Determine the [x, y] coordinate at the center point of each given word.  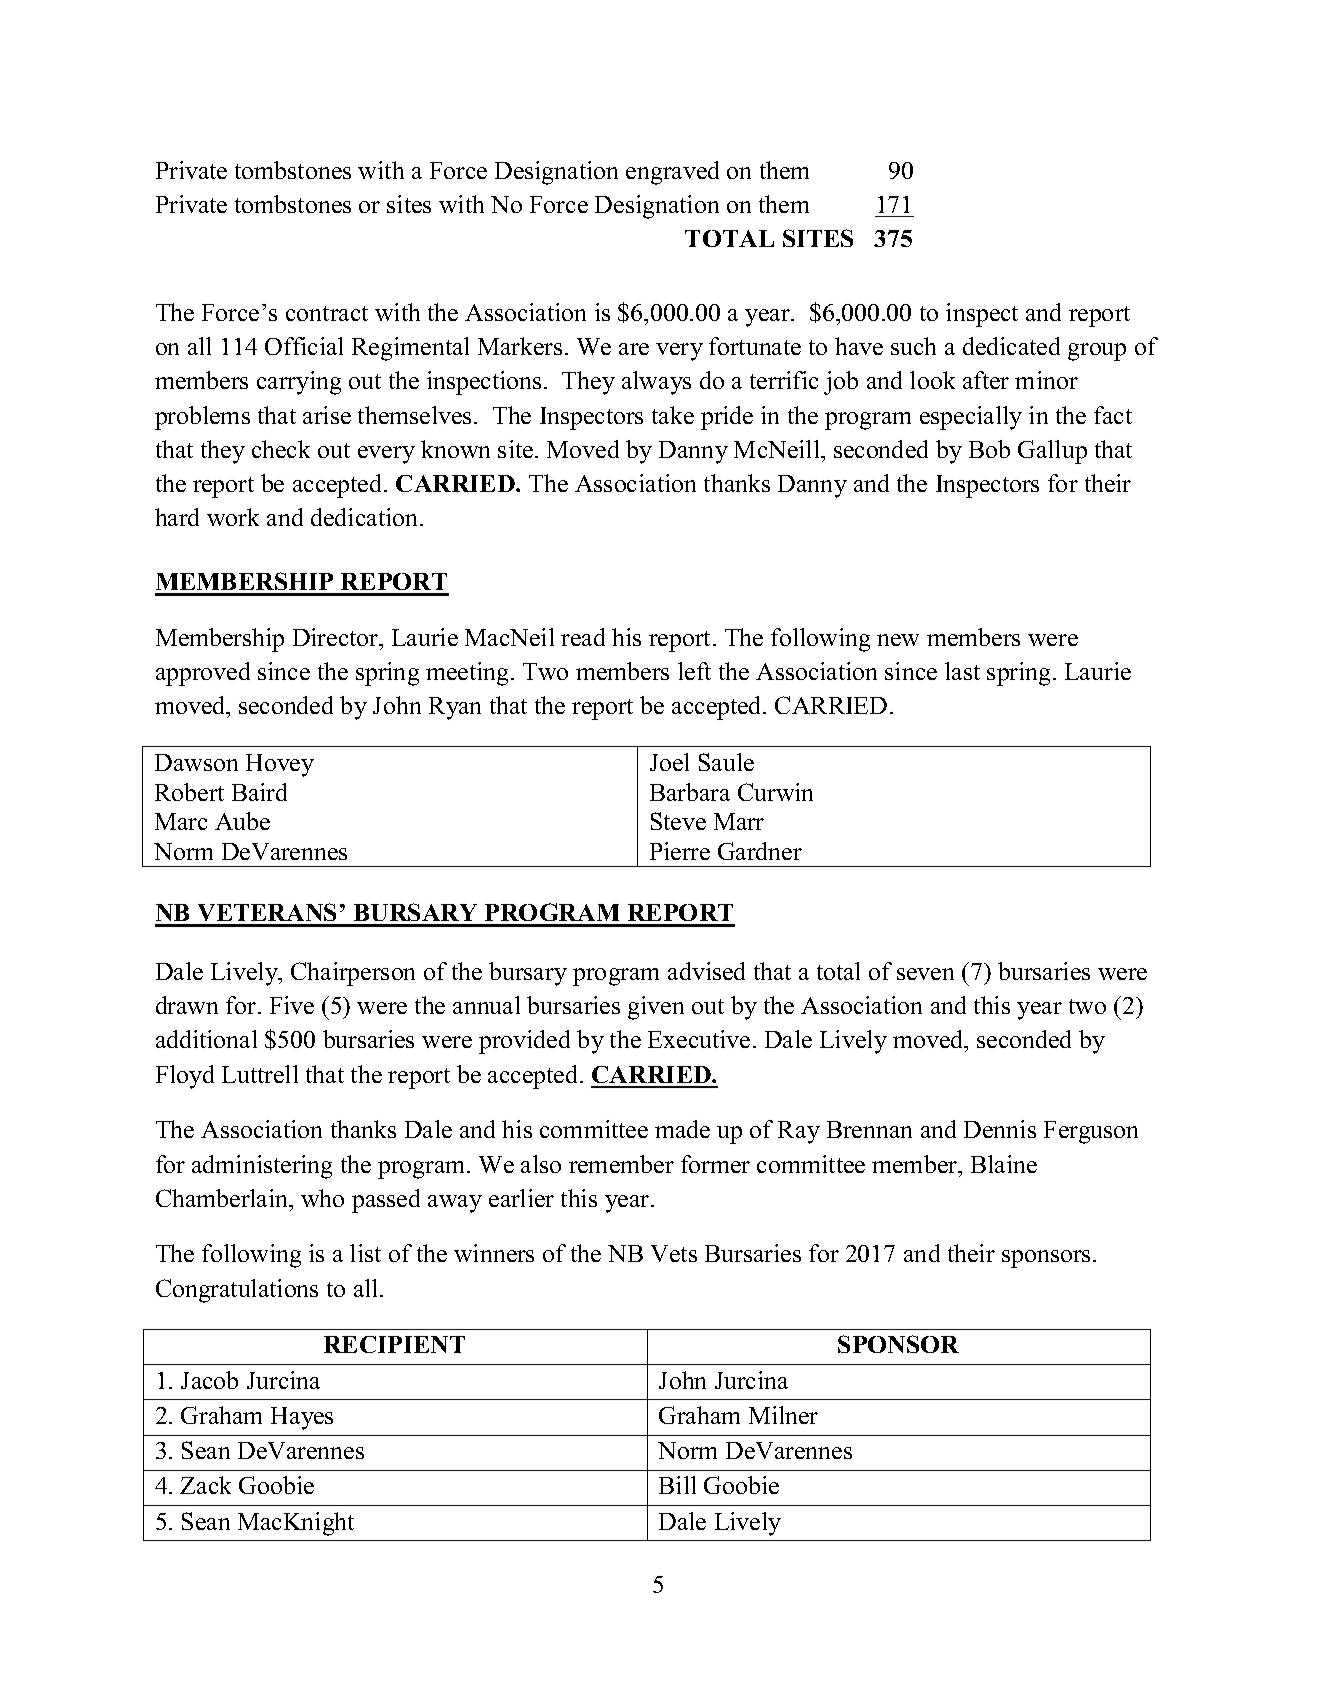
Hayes [302, 1418]
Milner [783, 1415]
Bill [677, 1485]
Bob [989, 449]
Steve [678, 821]
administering [262, 1167]
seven [925, 974]
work [233, 517]
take [673, 415]
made [682, 1129]
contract [327, 313]
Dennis [1000, 1129]
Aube [242, 821]
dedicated [1011, 346]
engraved [672, 173]
